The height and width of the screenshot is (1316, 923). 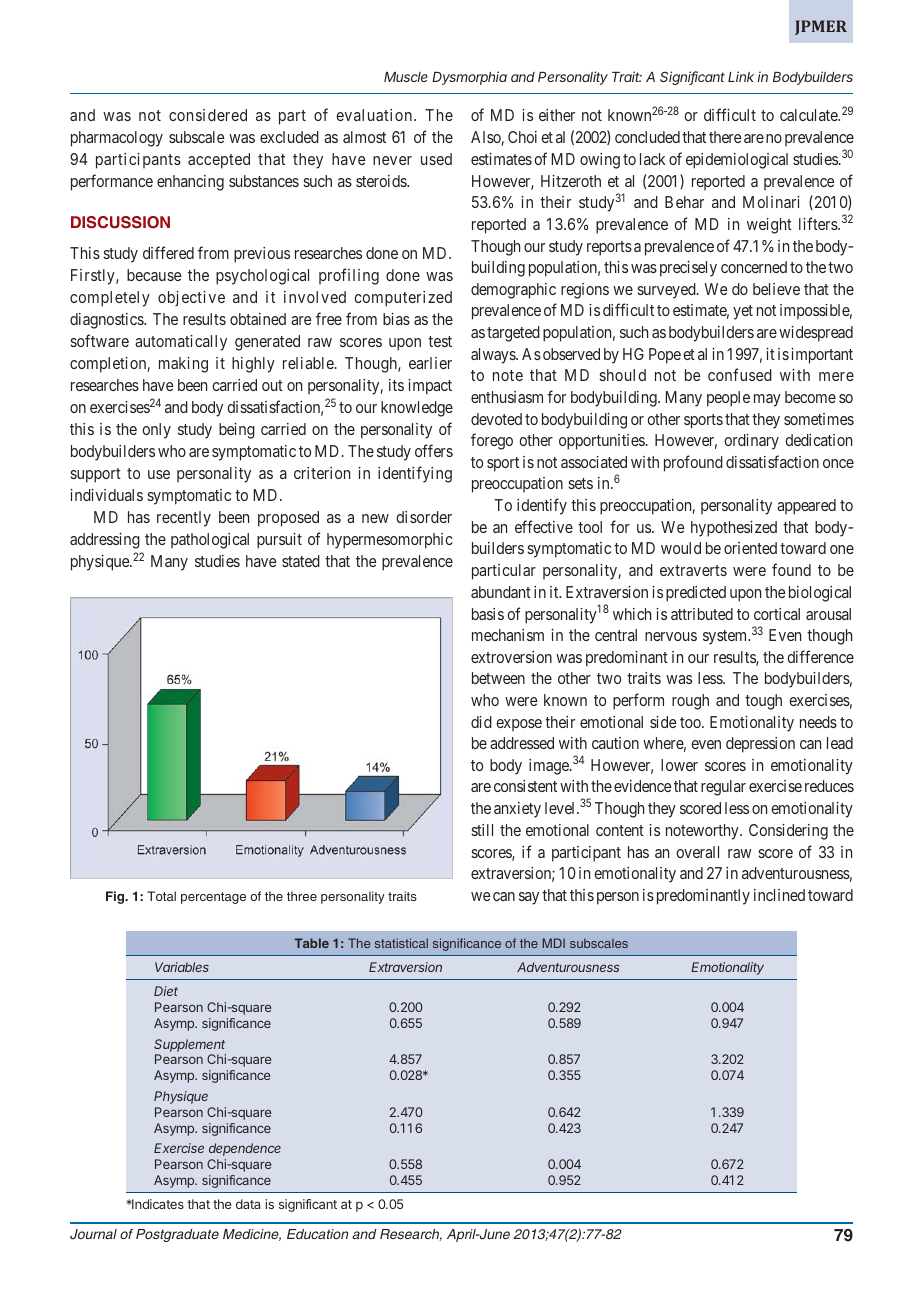 I want to click on inclined, so click(x=779, y=895).
